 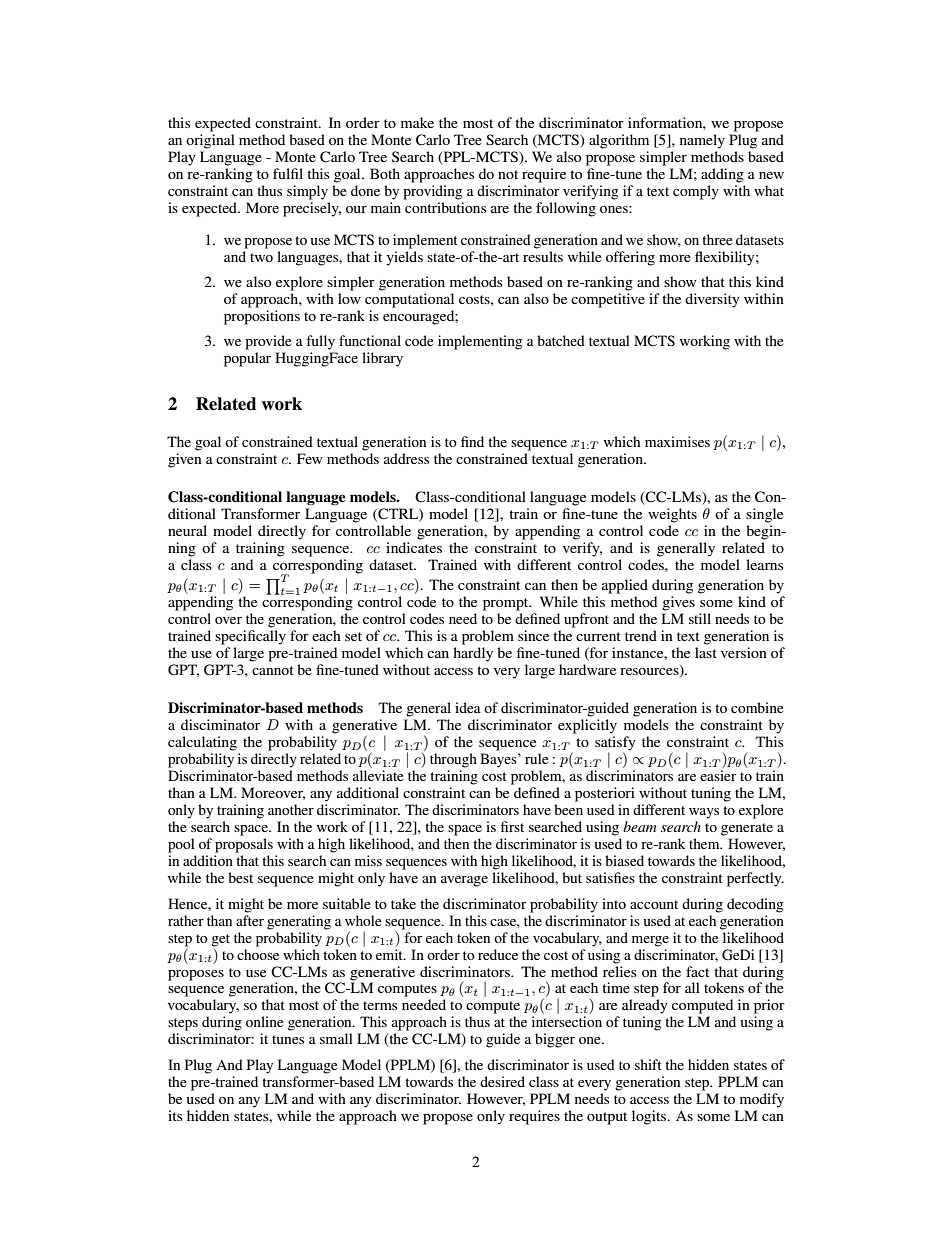 What do you see at coordinates (648, 1064) in the screenshot?
I see `shift` at bounding box center [648, 1064].
